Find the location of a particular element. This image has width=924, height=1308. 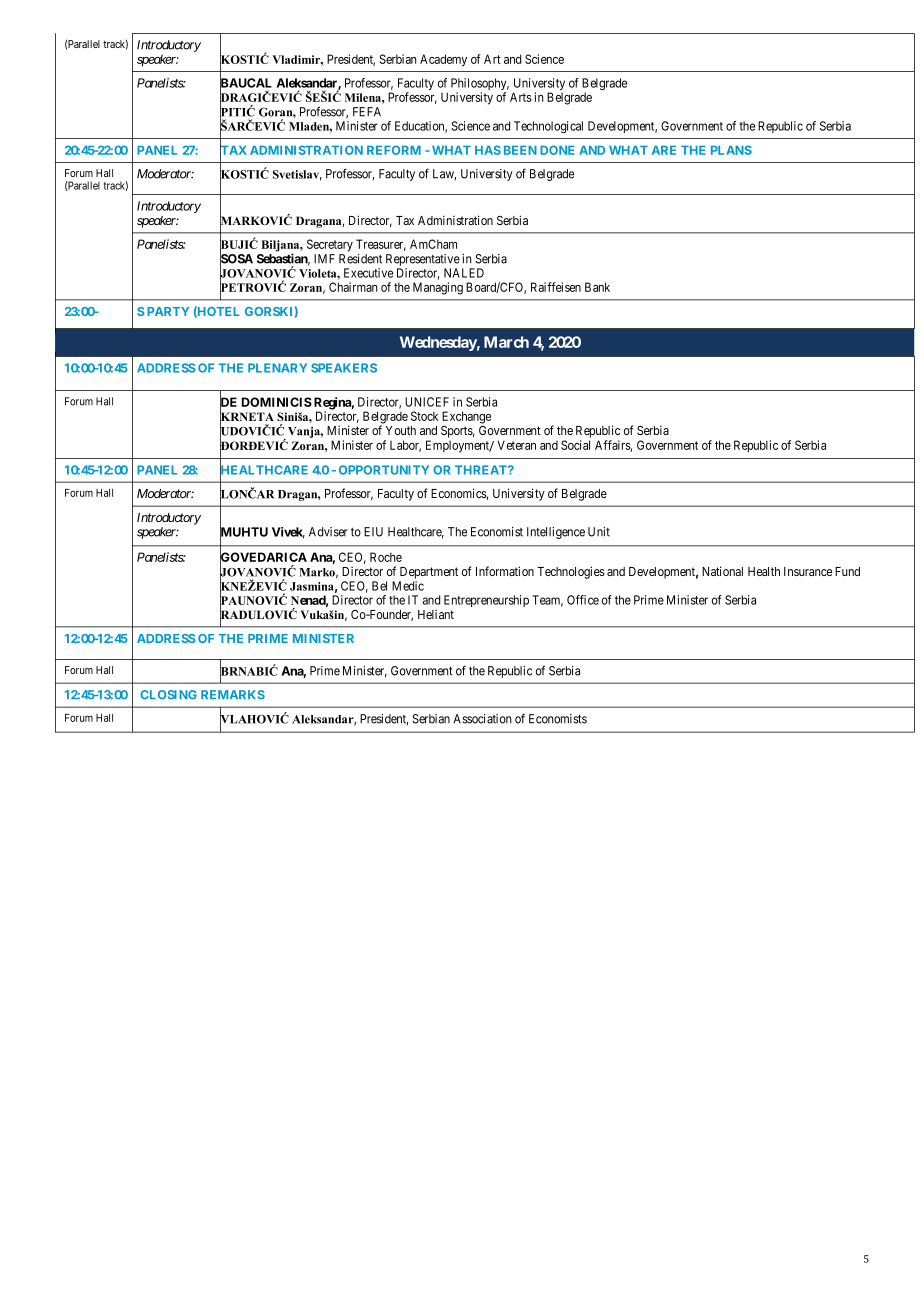

Vivek is located at coordinates (288, 533).
